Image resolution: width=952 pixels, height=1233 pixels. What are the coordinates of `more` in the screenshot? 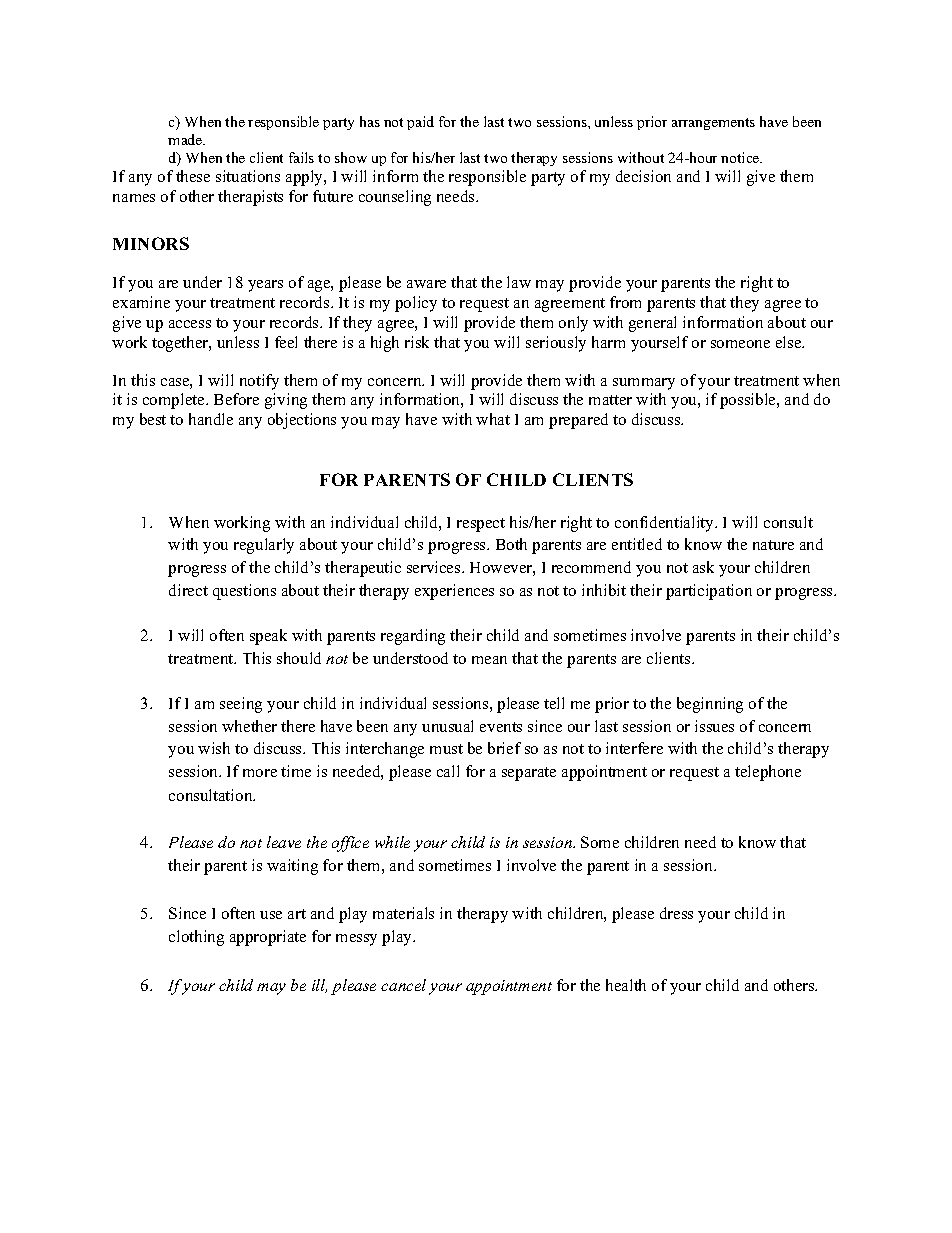 It's located at (260, 773).
